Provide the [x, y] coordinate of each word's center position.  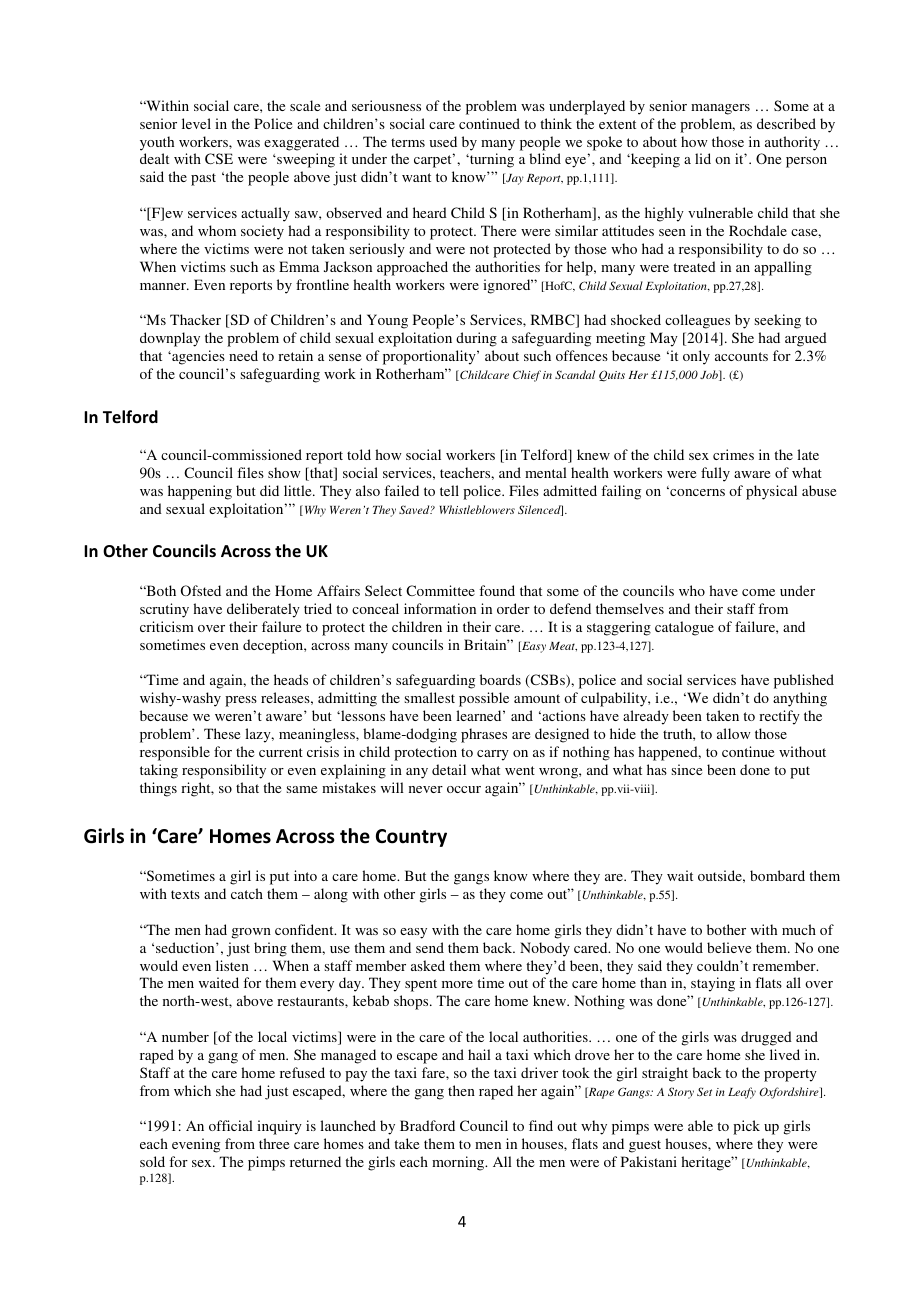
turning [491, 160]
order [513, 608]
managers [720, 109]
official [231, 1125]
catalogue [684, 628]
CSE [219, 158]
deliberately [263, 610]
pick [746, 1127]
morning [459, 1163]
